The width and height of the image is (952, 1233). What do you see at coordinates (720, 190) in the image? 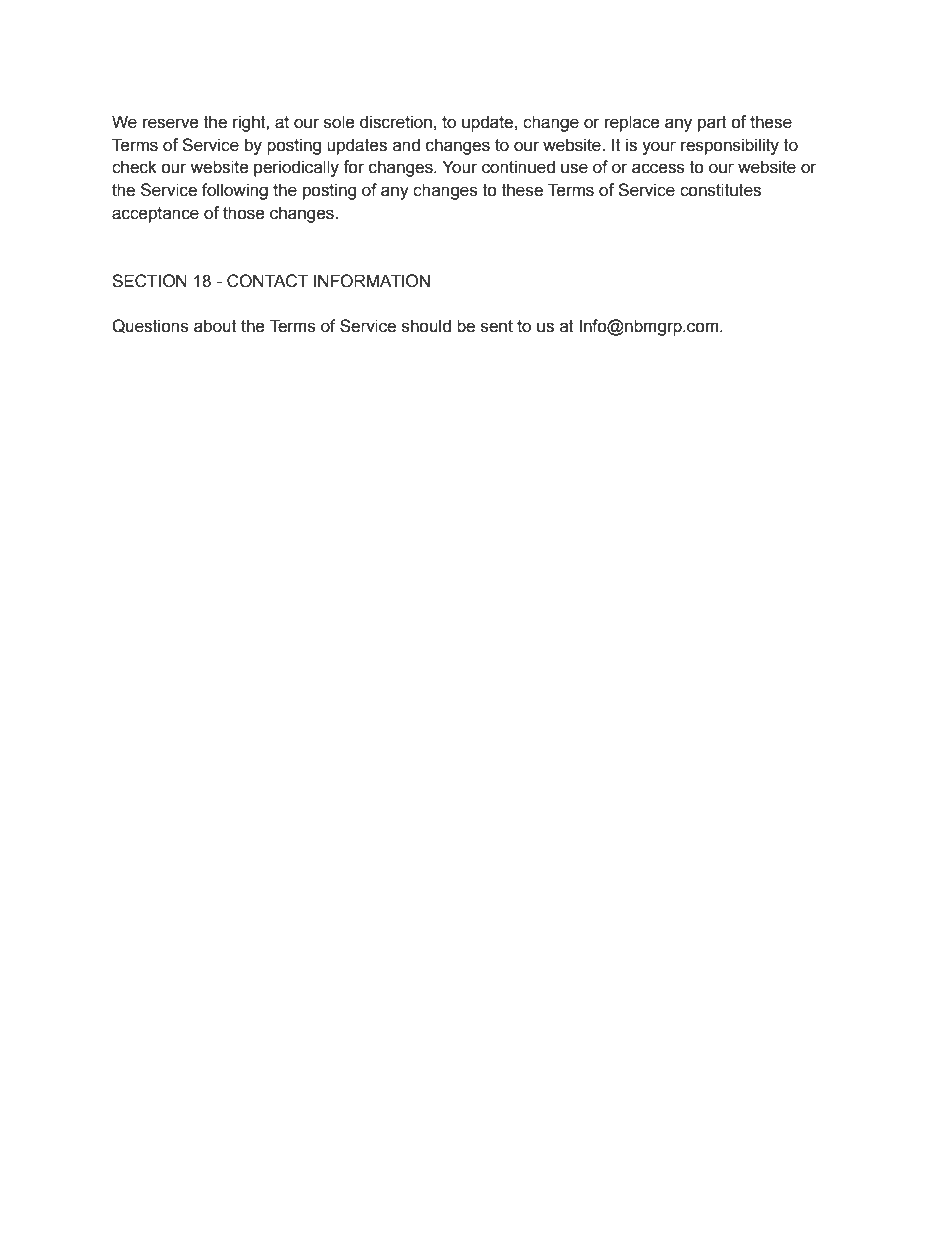
I see `constitutes` at bounding box center [720, 190].
